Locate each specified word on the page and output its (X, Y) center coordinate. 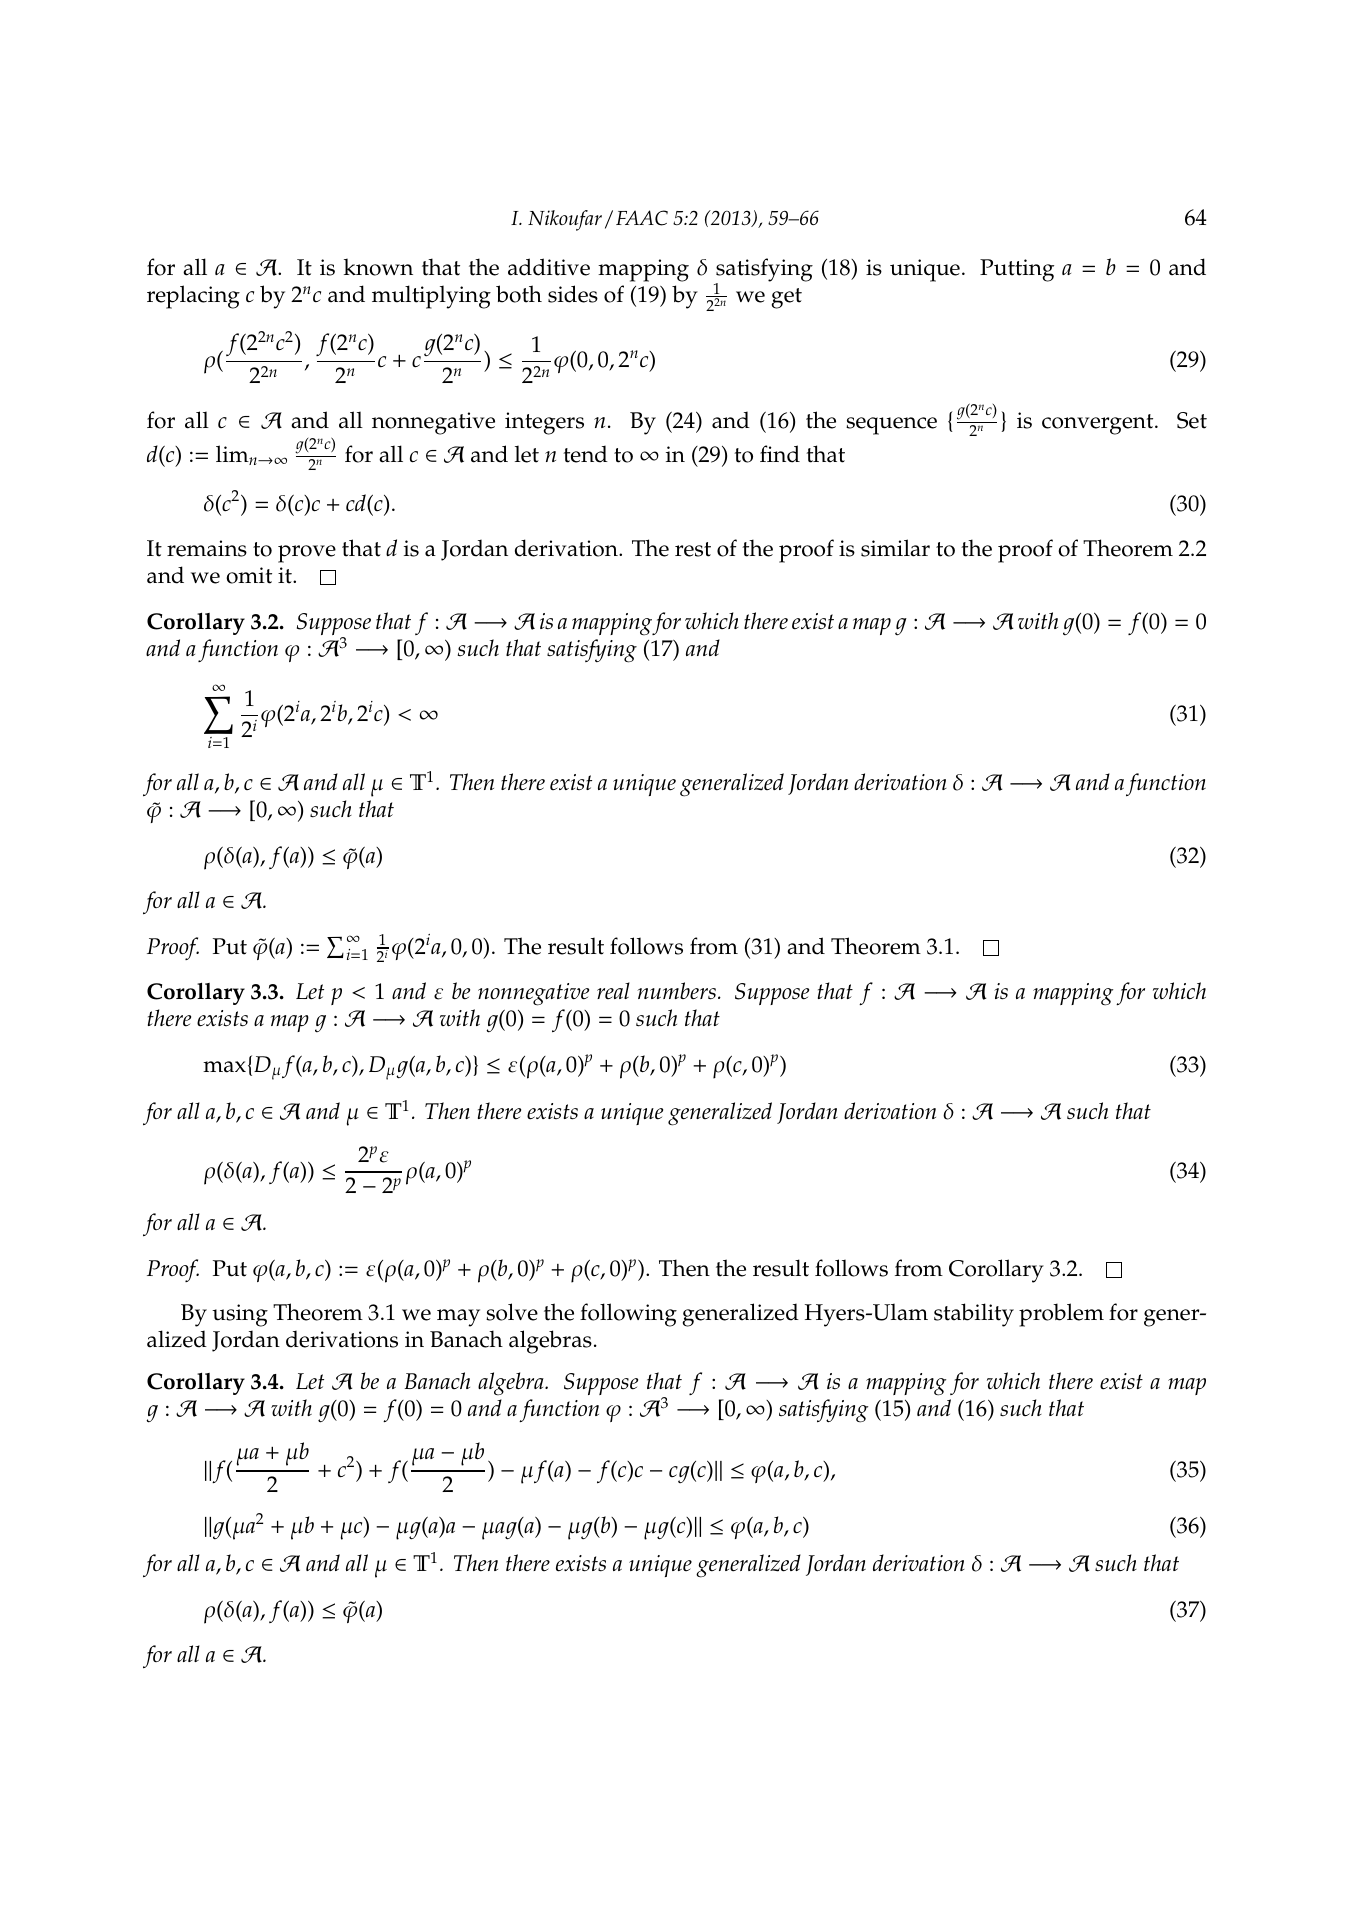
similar (895, 548)
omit (249, 575)
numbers (676, 991)
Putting (1017, 270)
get (786, 298)
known (378, 267)
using (240, 1315)
